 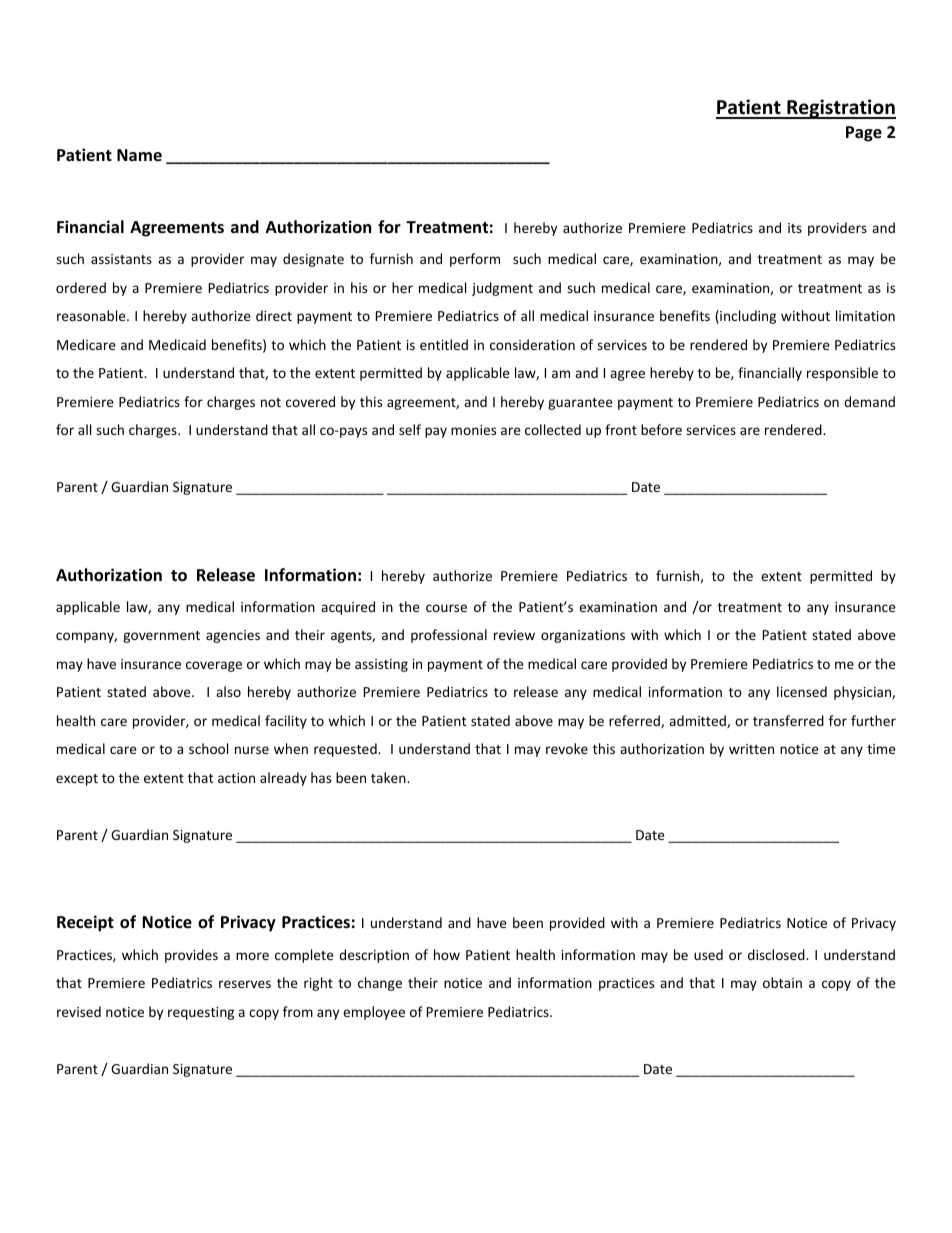 I want to click on requesting, so click(x=201, y=1013).
